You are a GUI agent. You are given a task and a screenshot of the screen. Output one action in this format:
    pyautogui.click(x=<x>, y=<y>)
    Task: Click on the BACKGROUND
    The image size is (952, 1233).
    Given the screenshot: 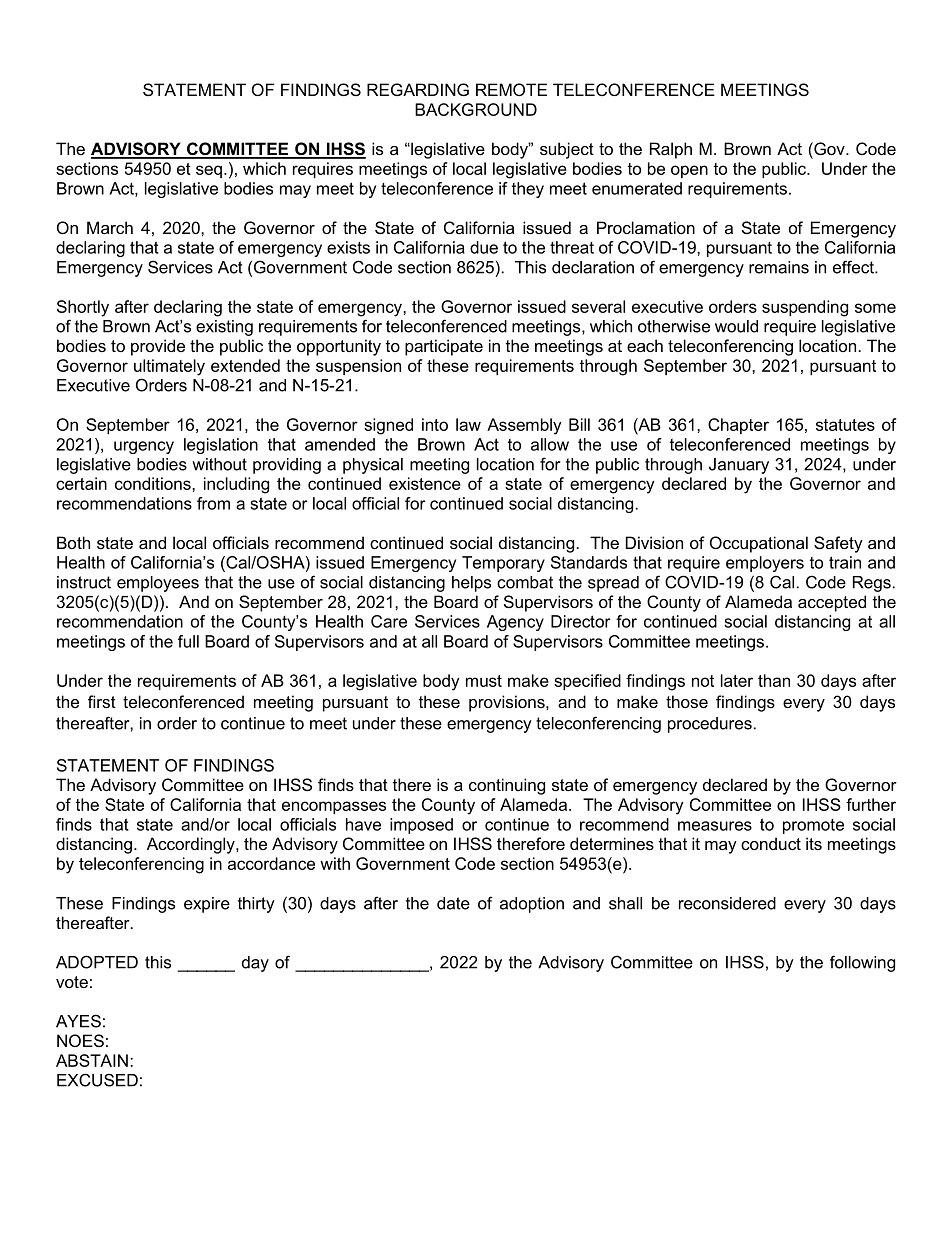 What is the action you would take?
    pyautogui.click(x=476, y=109)
